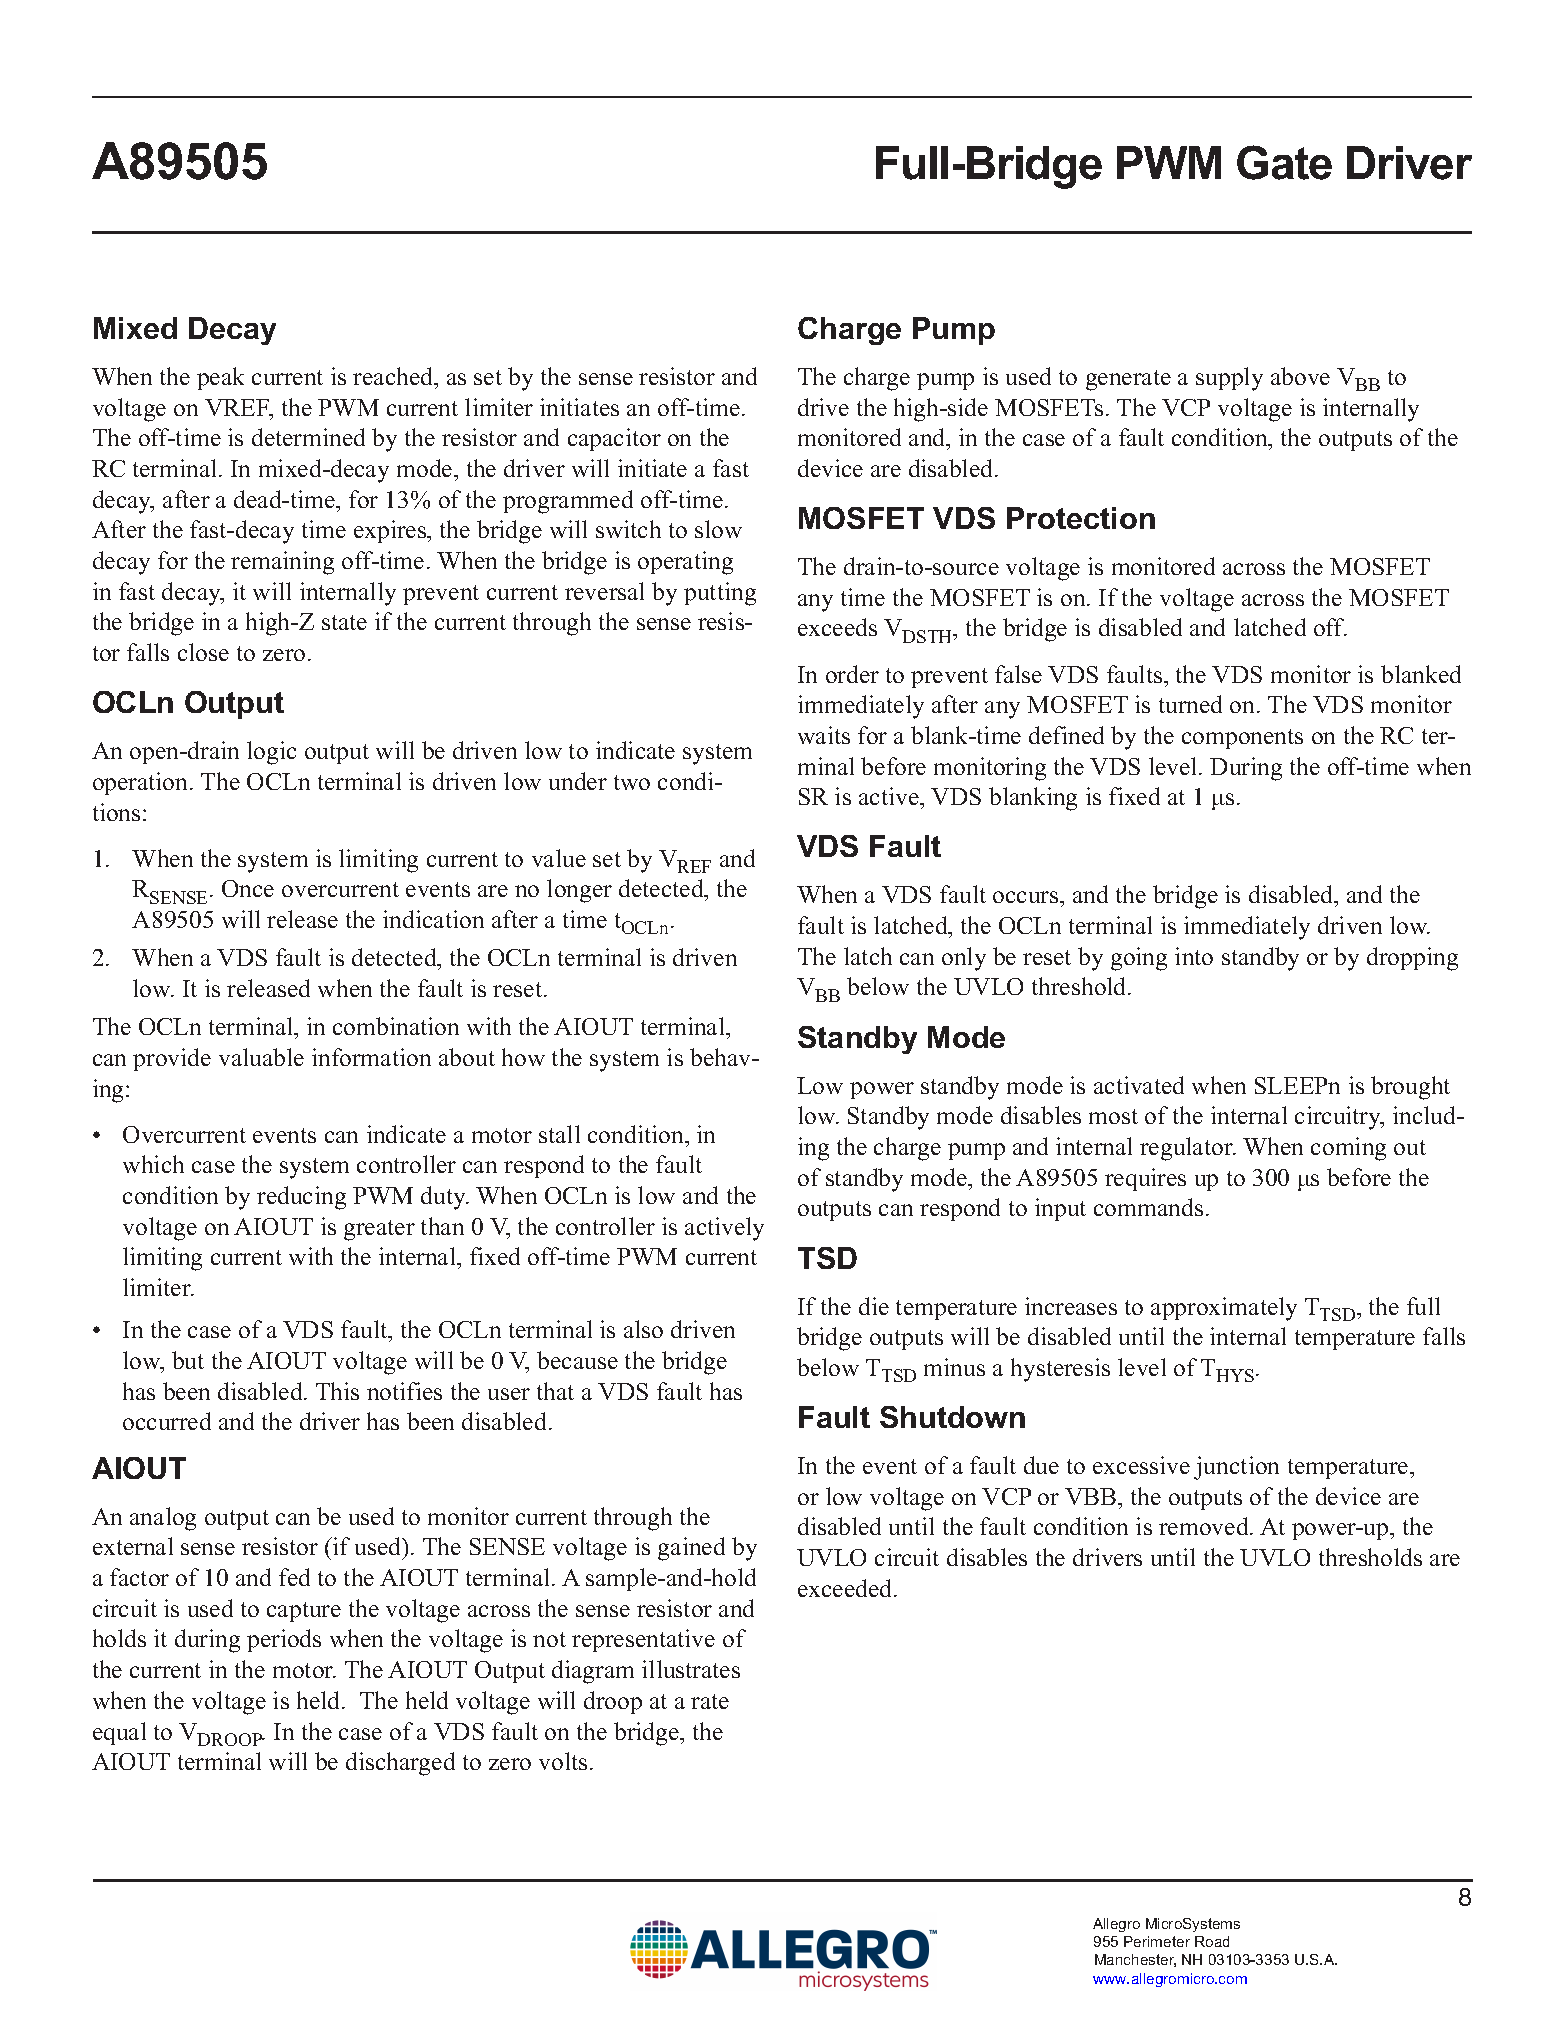  I want to click on components, so click(1242, 739).
